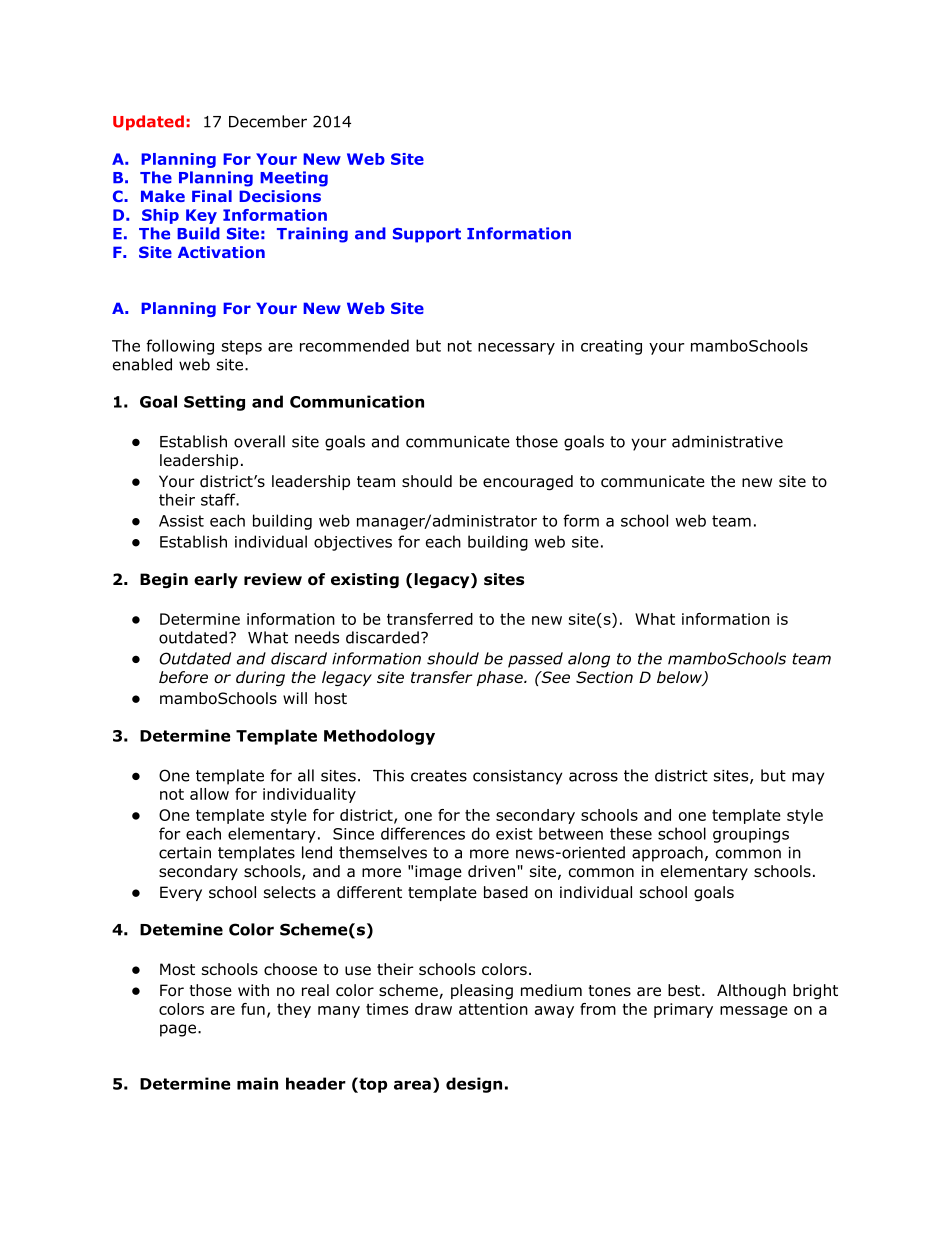 This screenshot has width=952, height=1233. I want to click on Support, so click(427, 235).
